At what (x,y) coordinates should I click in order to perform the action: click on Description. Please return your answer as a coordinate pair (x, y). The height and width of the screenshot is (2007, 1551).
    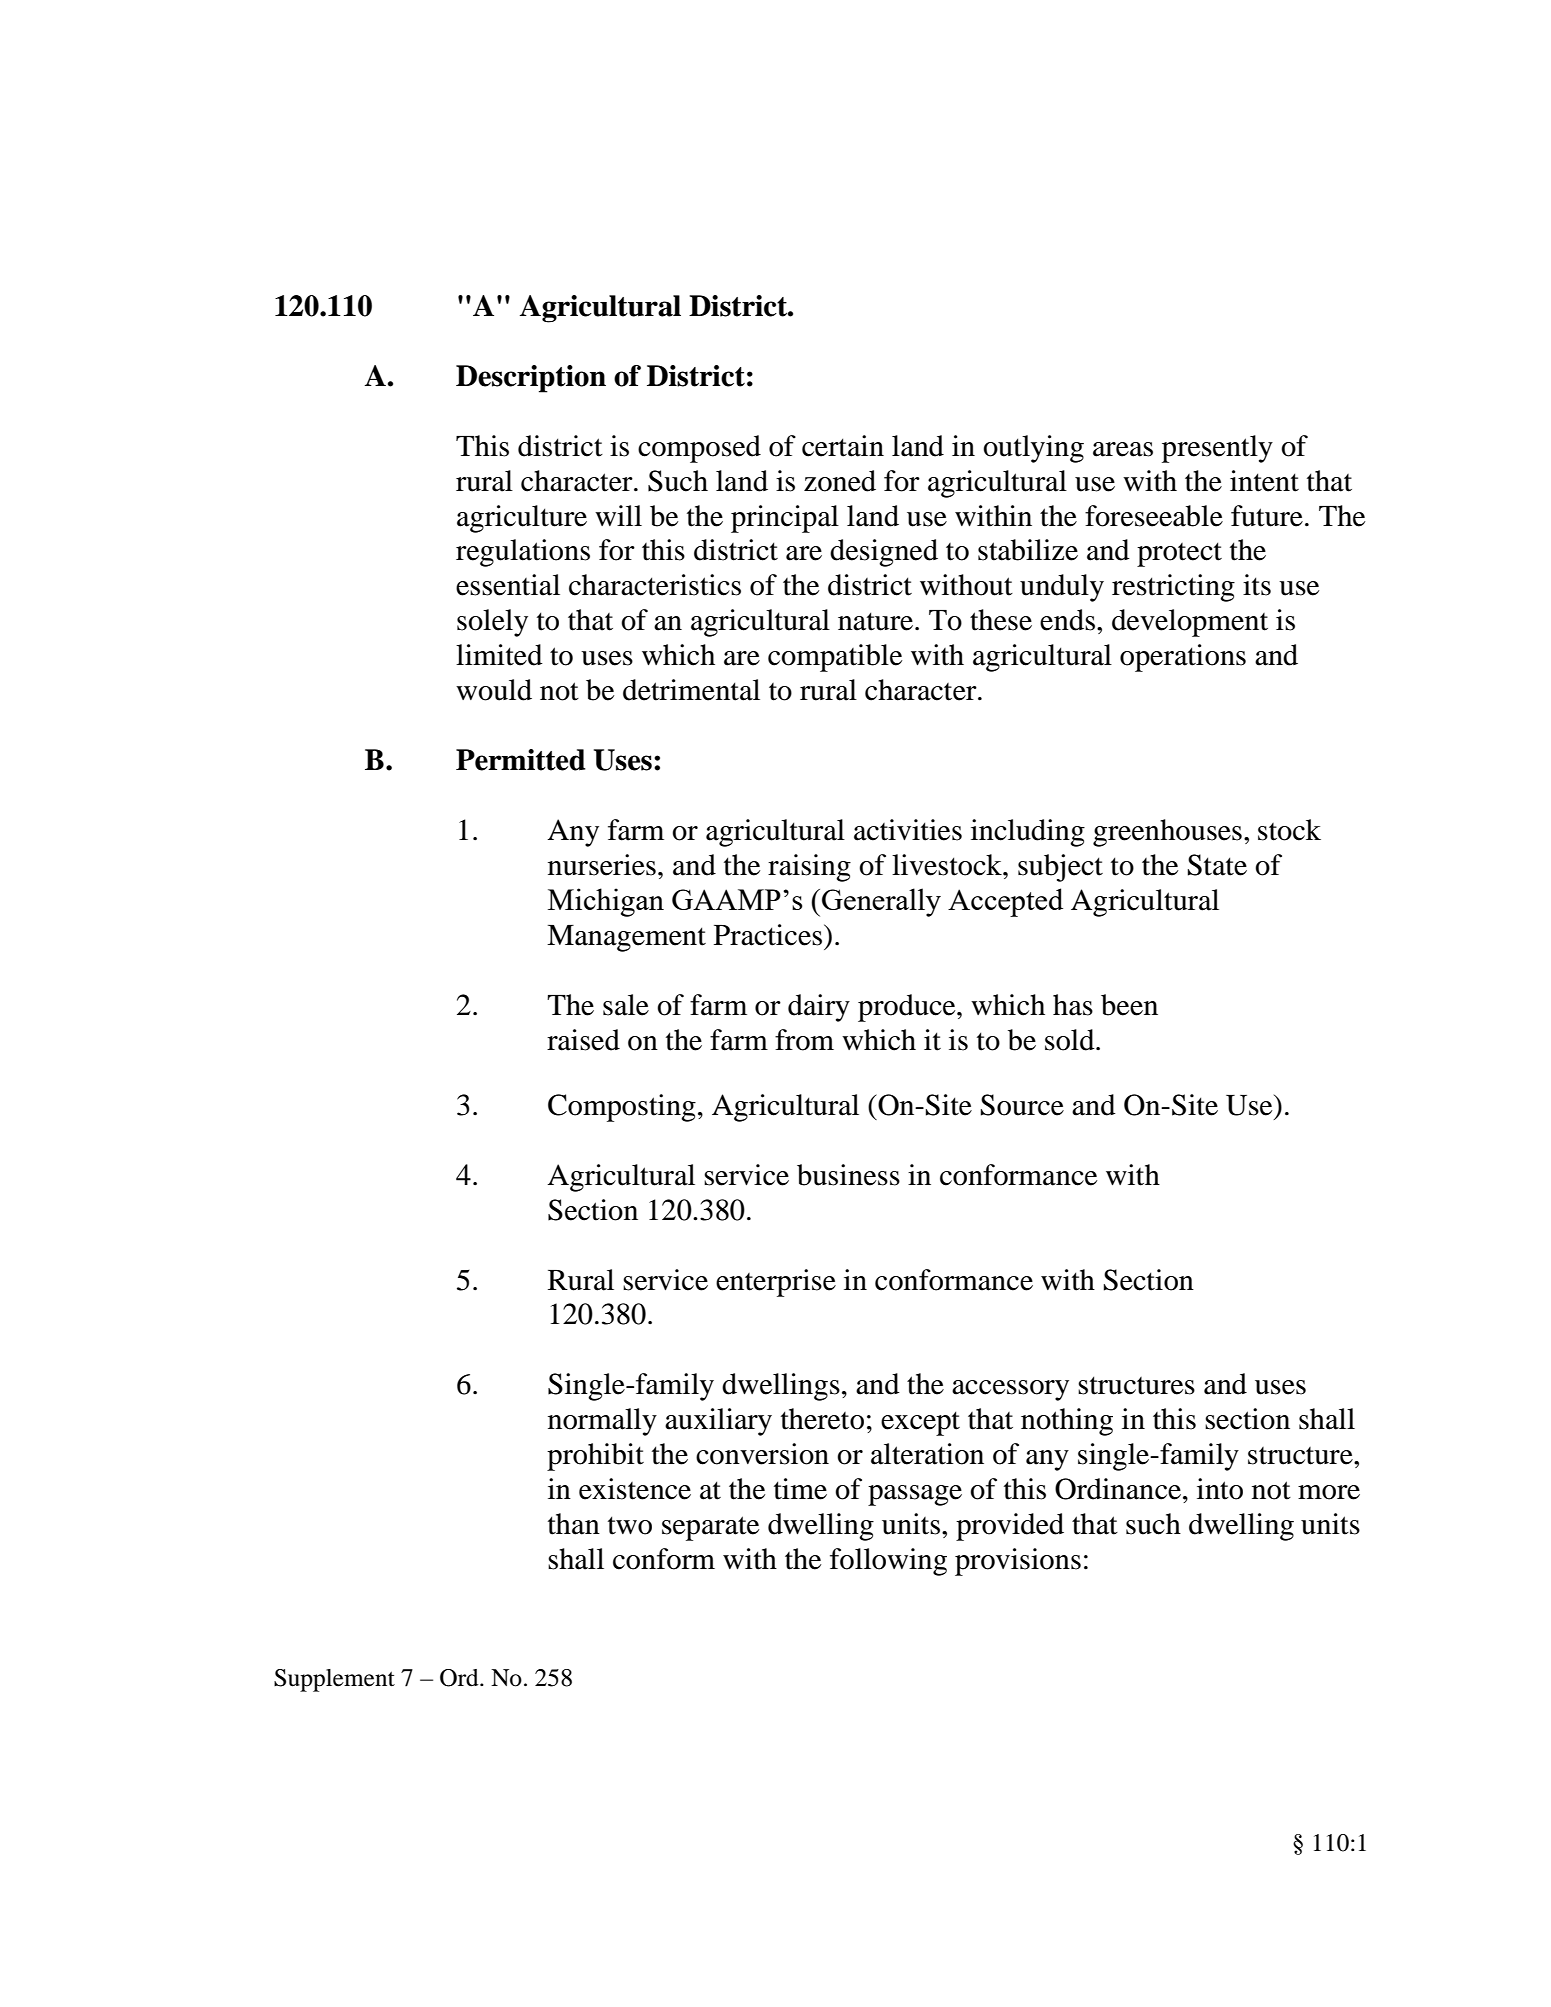
    Looking at the image, I should click on (531, 379).
